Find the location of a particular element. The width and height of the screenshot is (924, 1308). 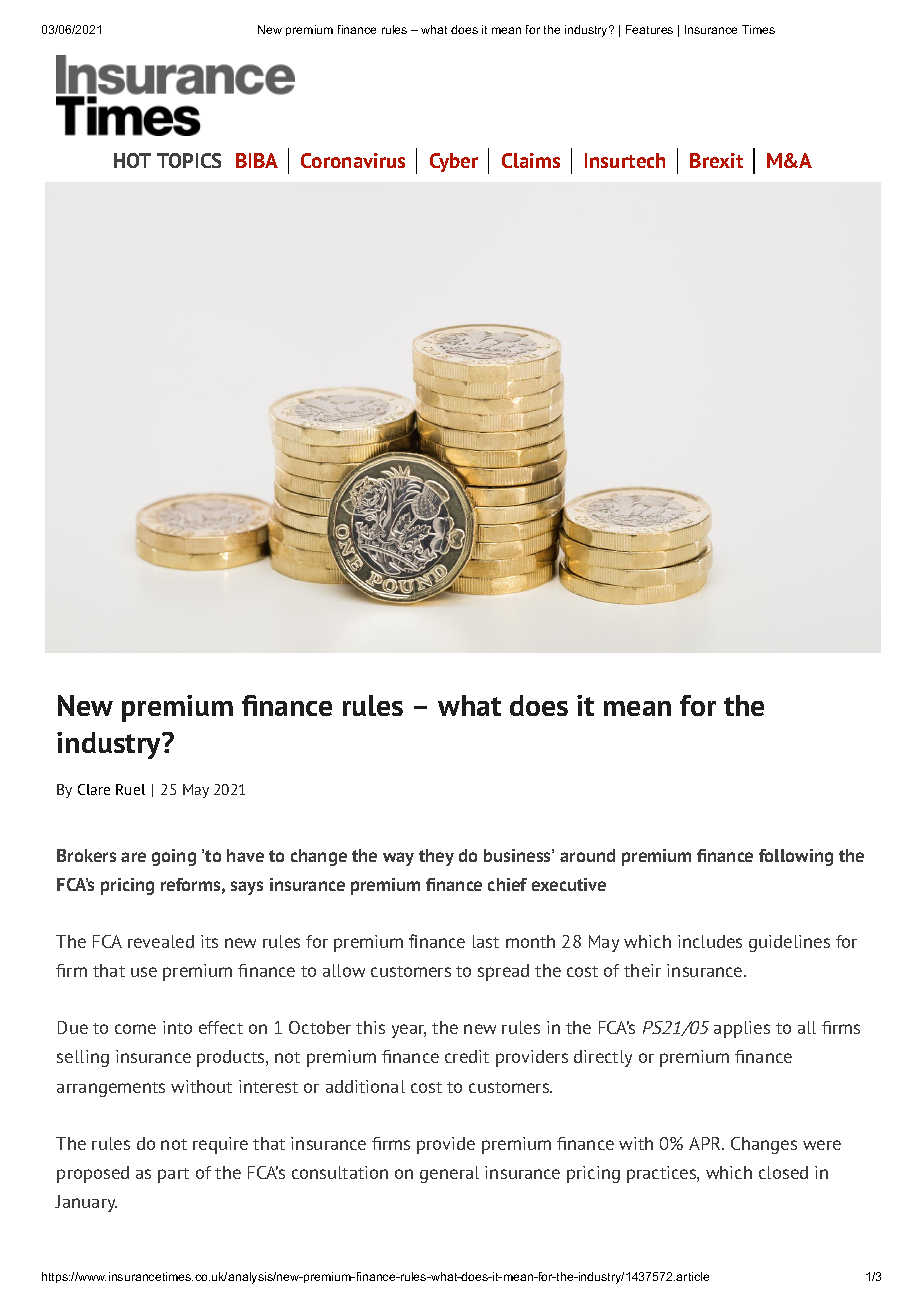

following is located at coordinates (796, 857).
